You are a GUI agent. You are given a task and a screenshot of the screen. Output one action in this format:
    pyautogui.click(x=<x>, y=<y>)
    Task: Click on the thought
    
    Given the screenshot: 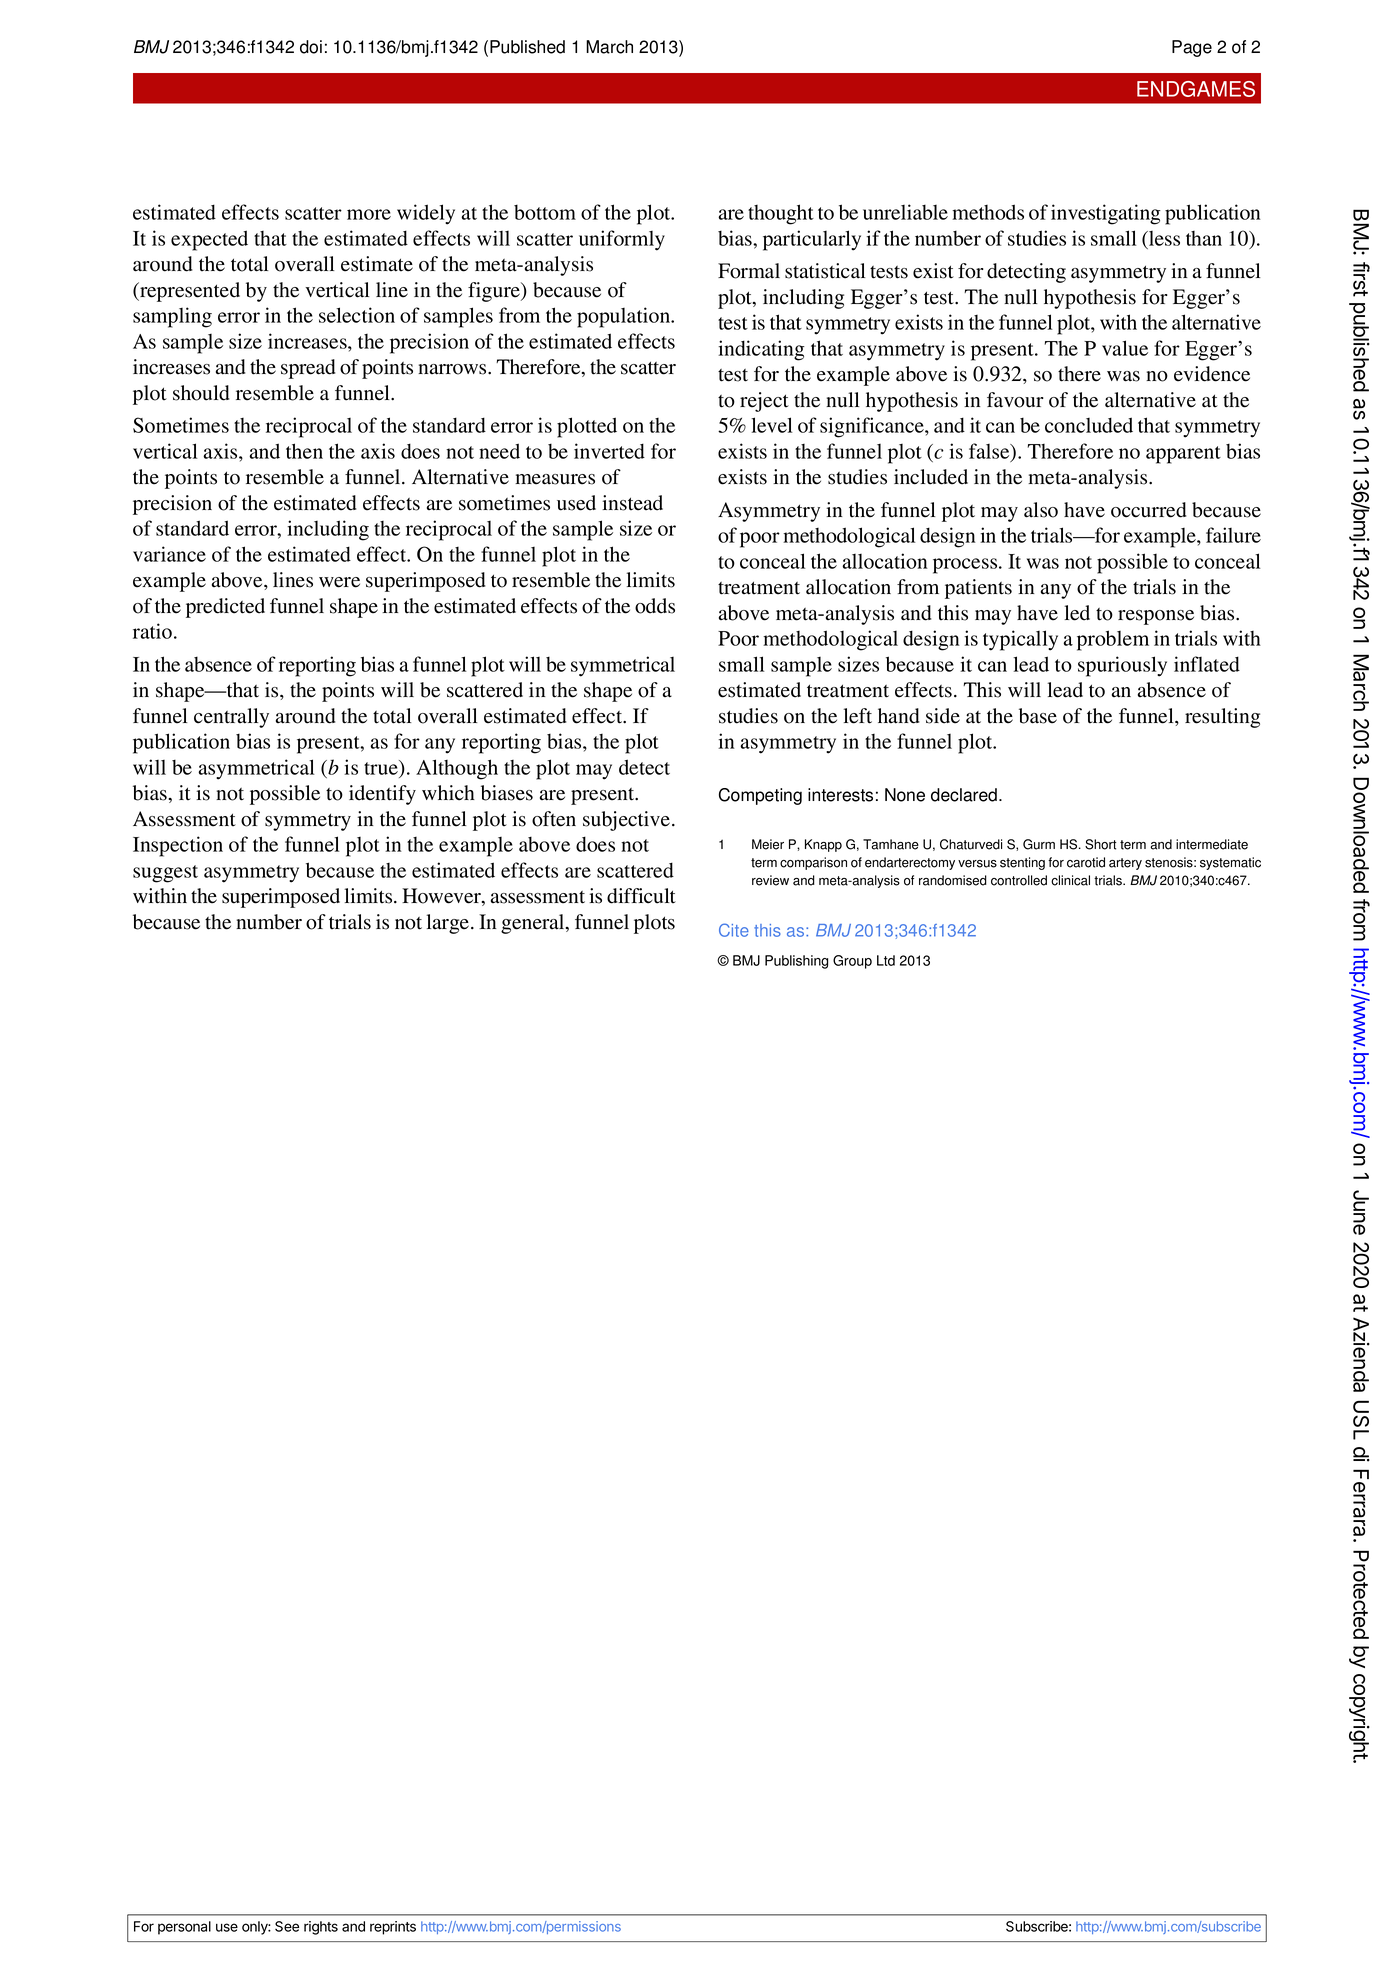 What is the action you would take?
    pyautogui.click(x=781, y=214)
